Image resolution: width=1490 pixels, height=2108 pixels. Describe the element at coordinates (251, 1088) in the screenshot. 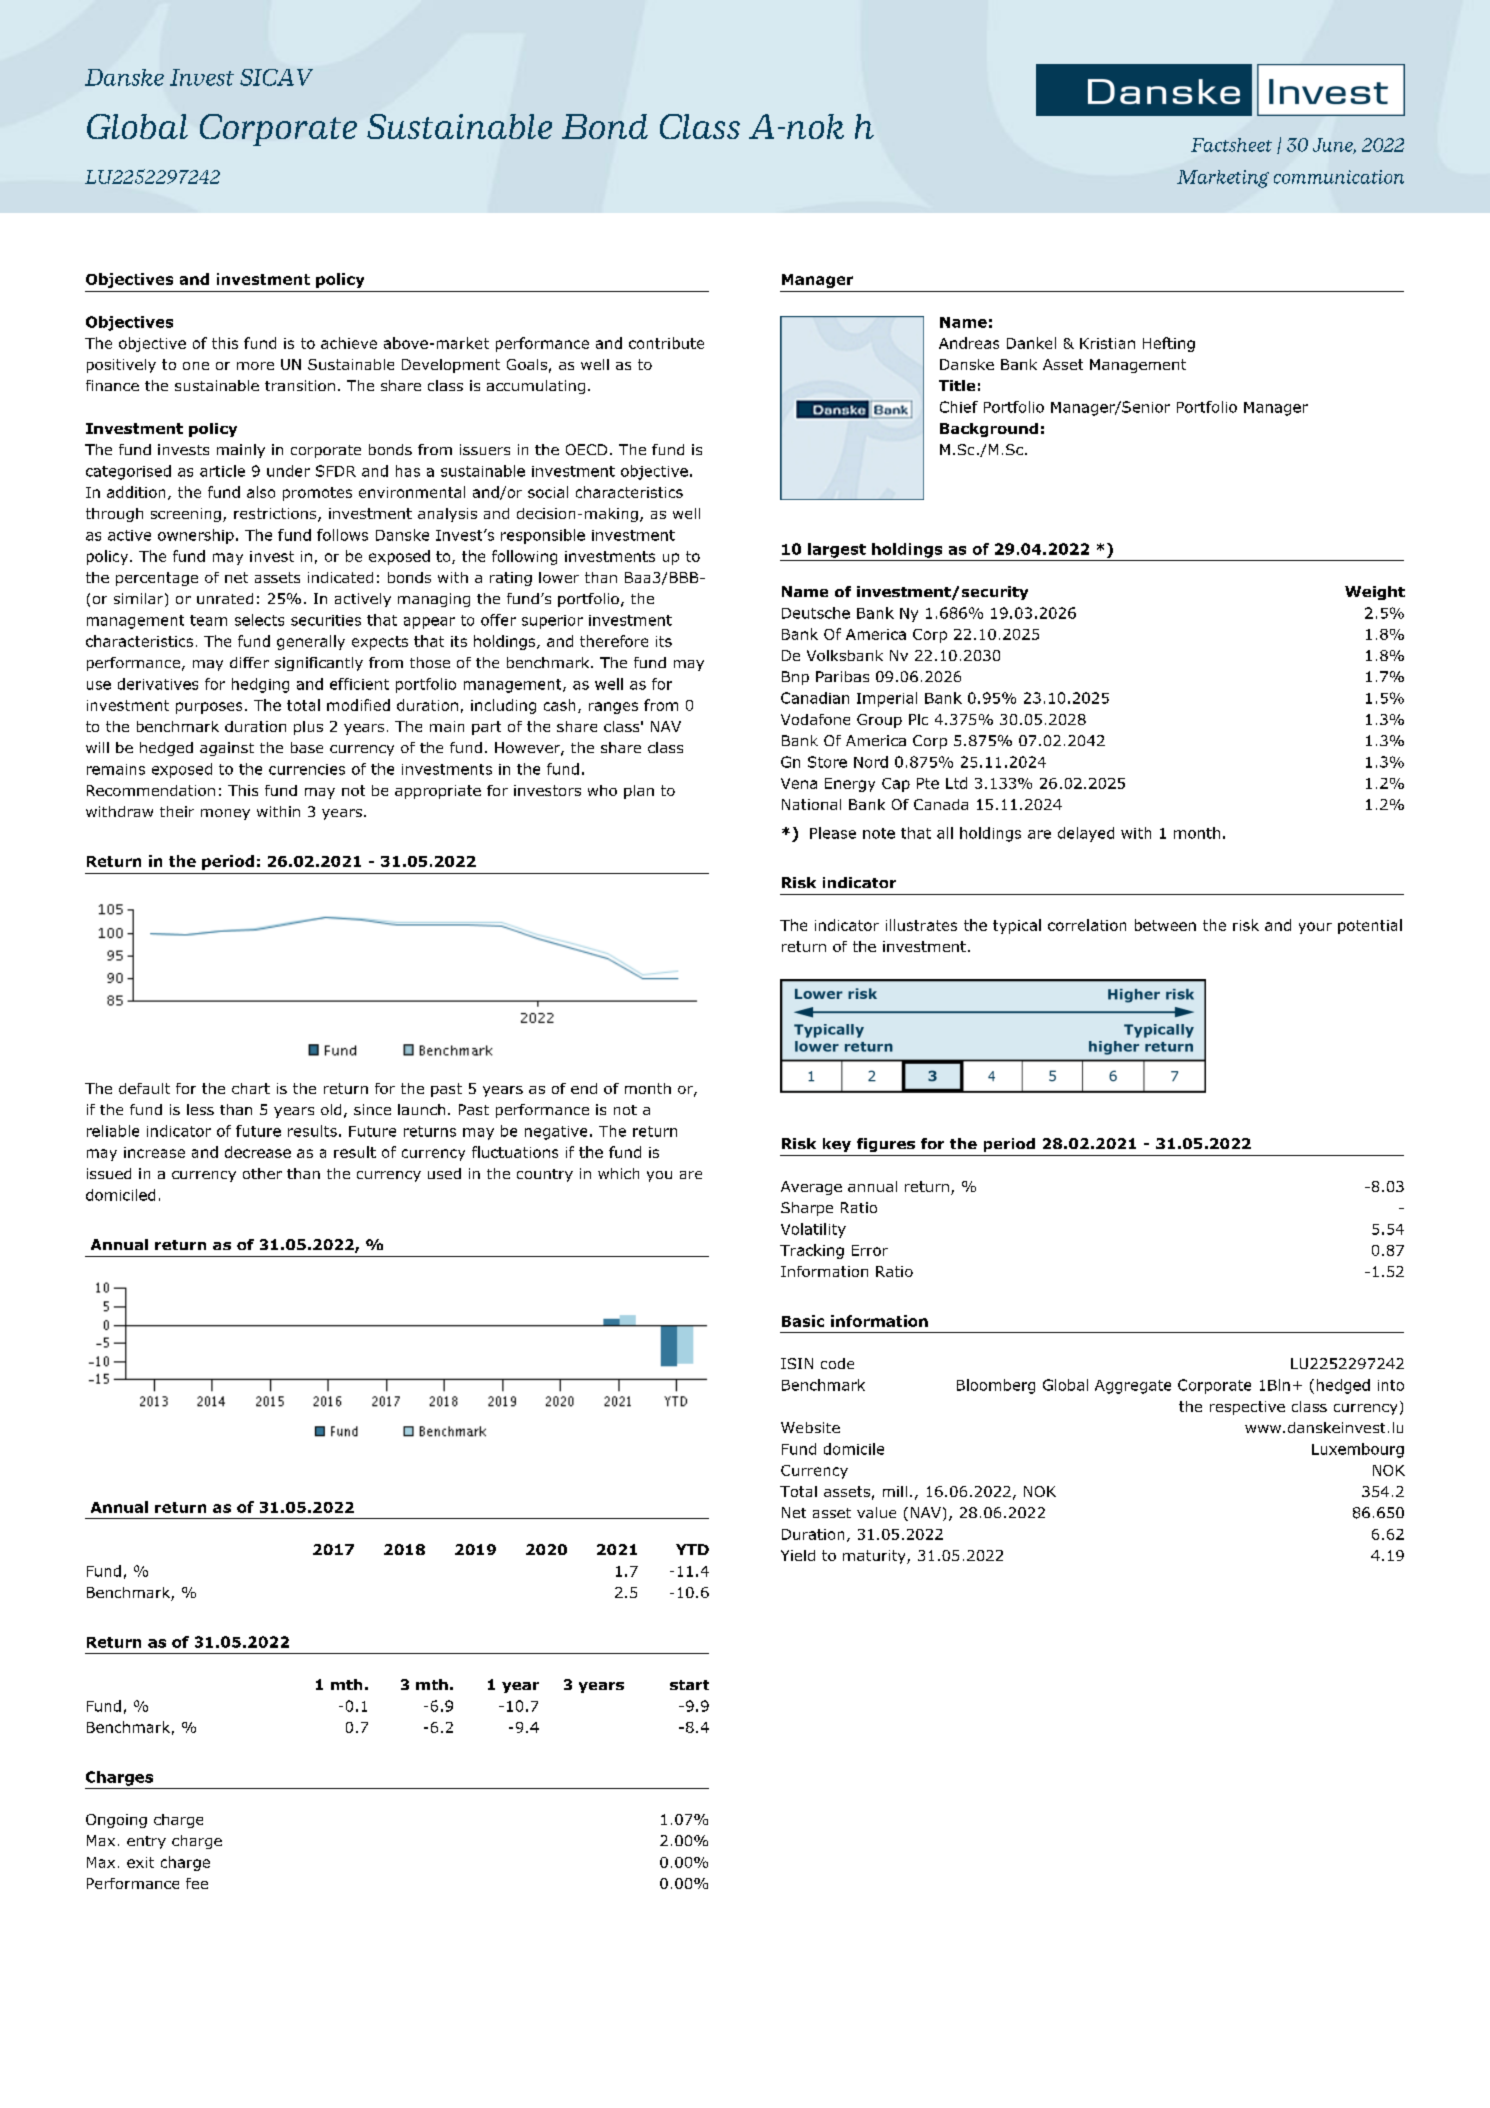

I see `chart` at that location.
